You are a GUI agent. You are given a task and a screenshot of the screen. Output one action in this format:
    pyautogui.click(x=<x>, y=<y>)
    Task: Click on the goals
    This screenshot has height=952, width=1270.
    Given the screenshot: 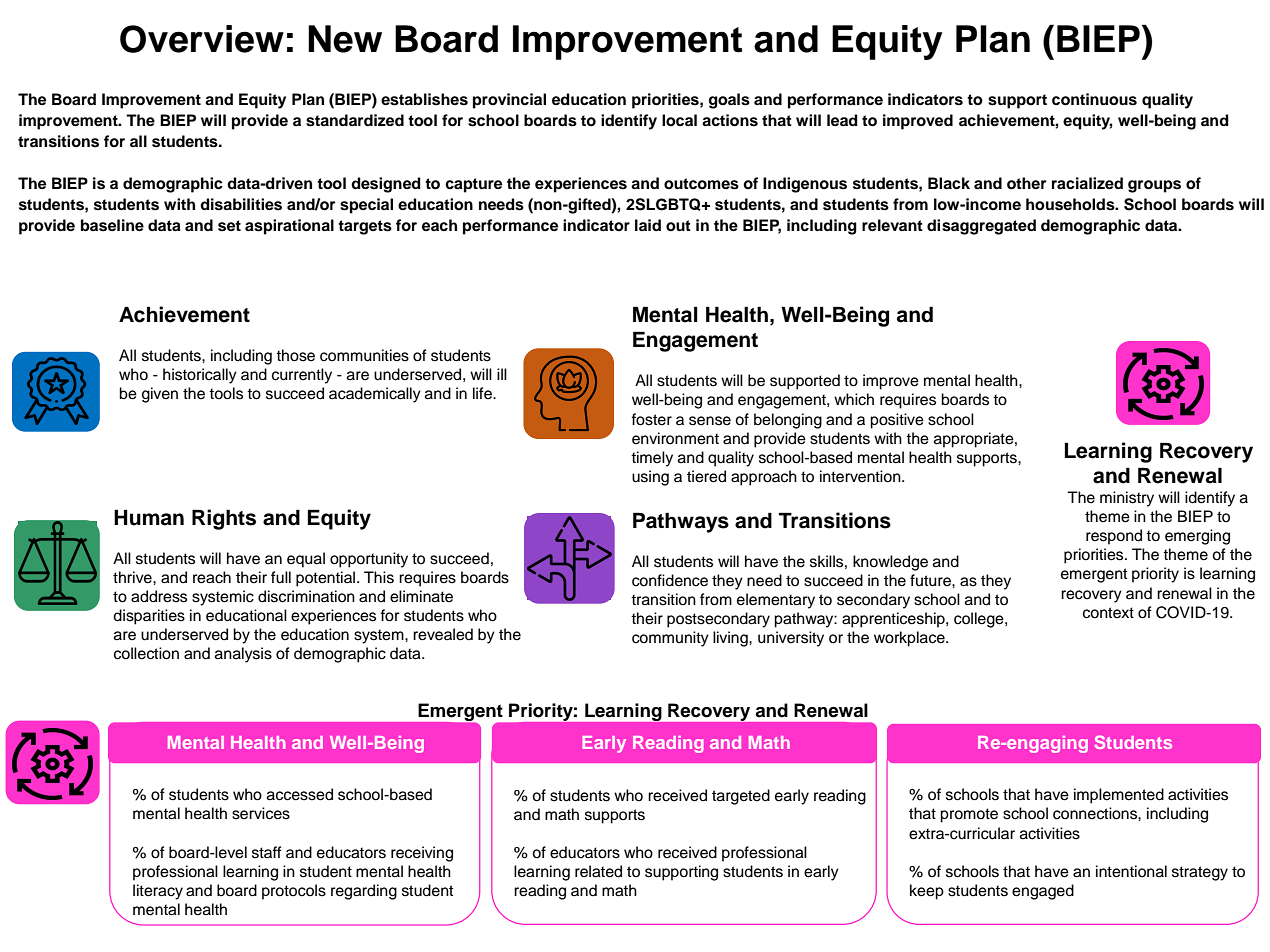 What is the action you would take?
    pyautogui.click(x=729, y=101)
